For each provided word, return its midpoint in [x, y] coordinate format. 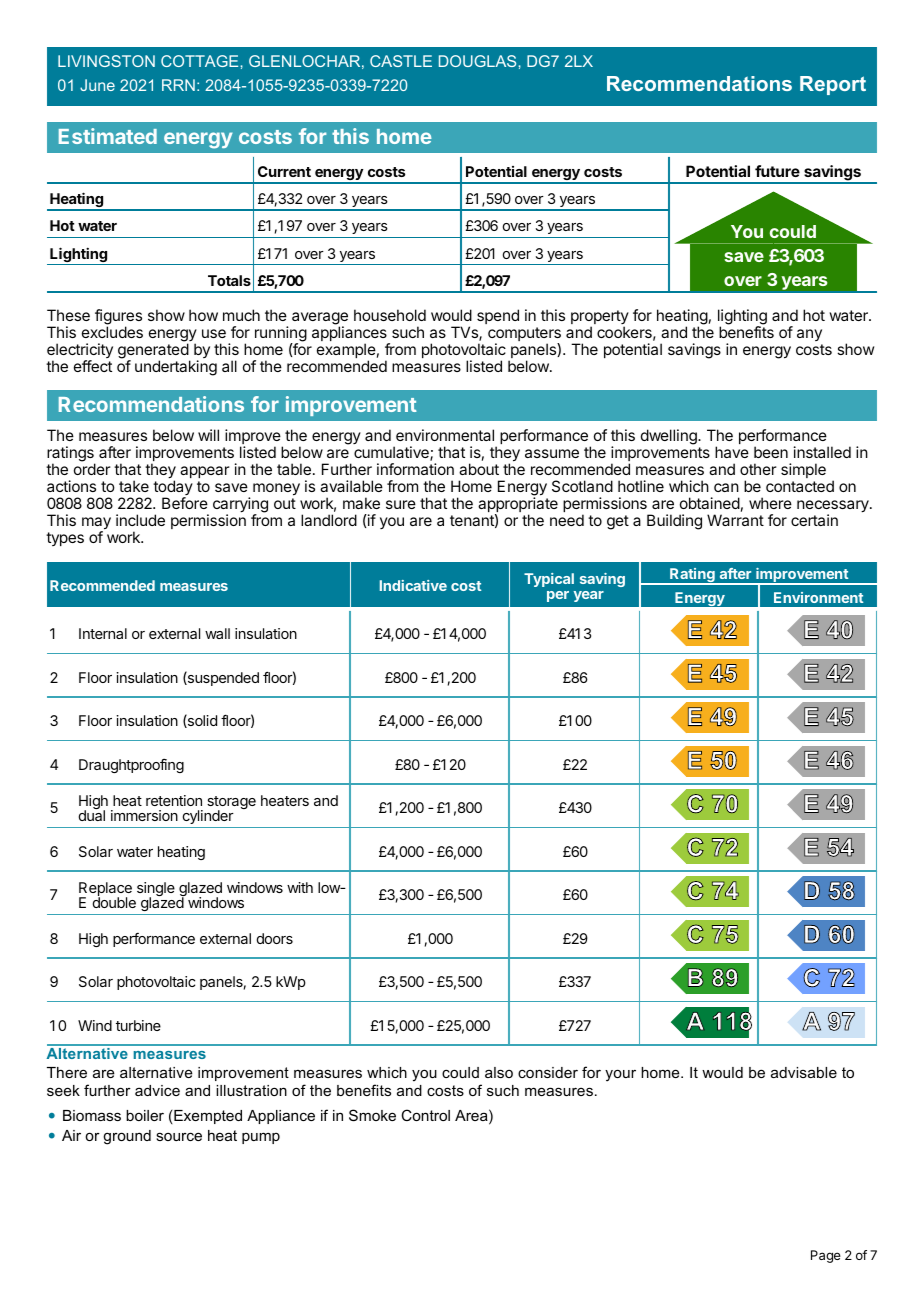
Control [425, 1115]
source [179, 1136]
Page [826, 1256]
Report [833, 85]
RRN [178, 85]
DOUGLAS [477, 61]
